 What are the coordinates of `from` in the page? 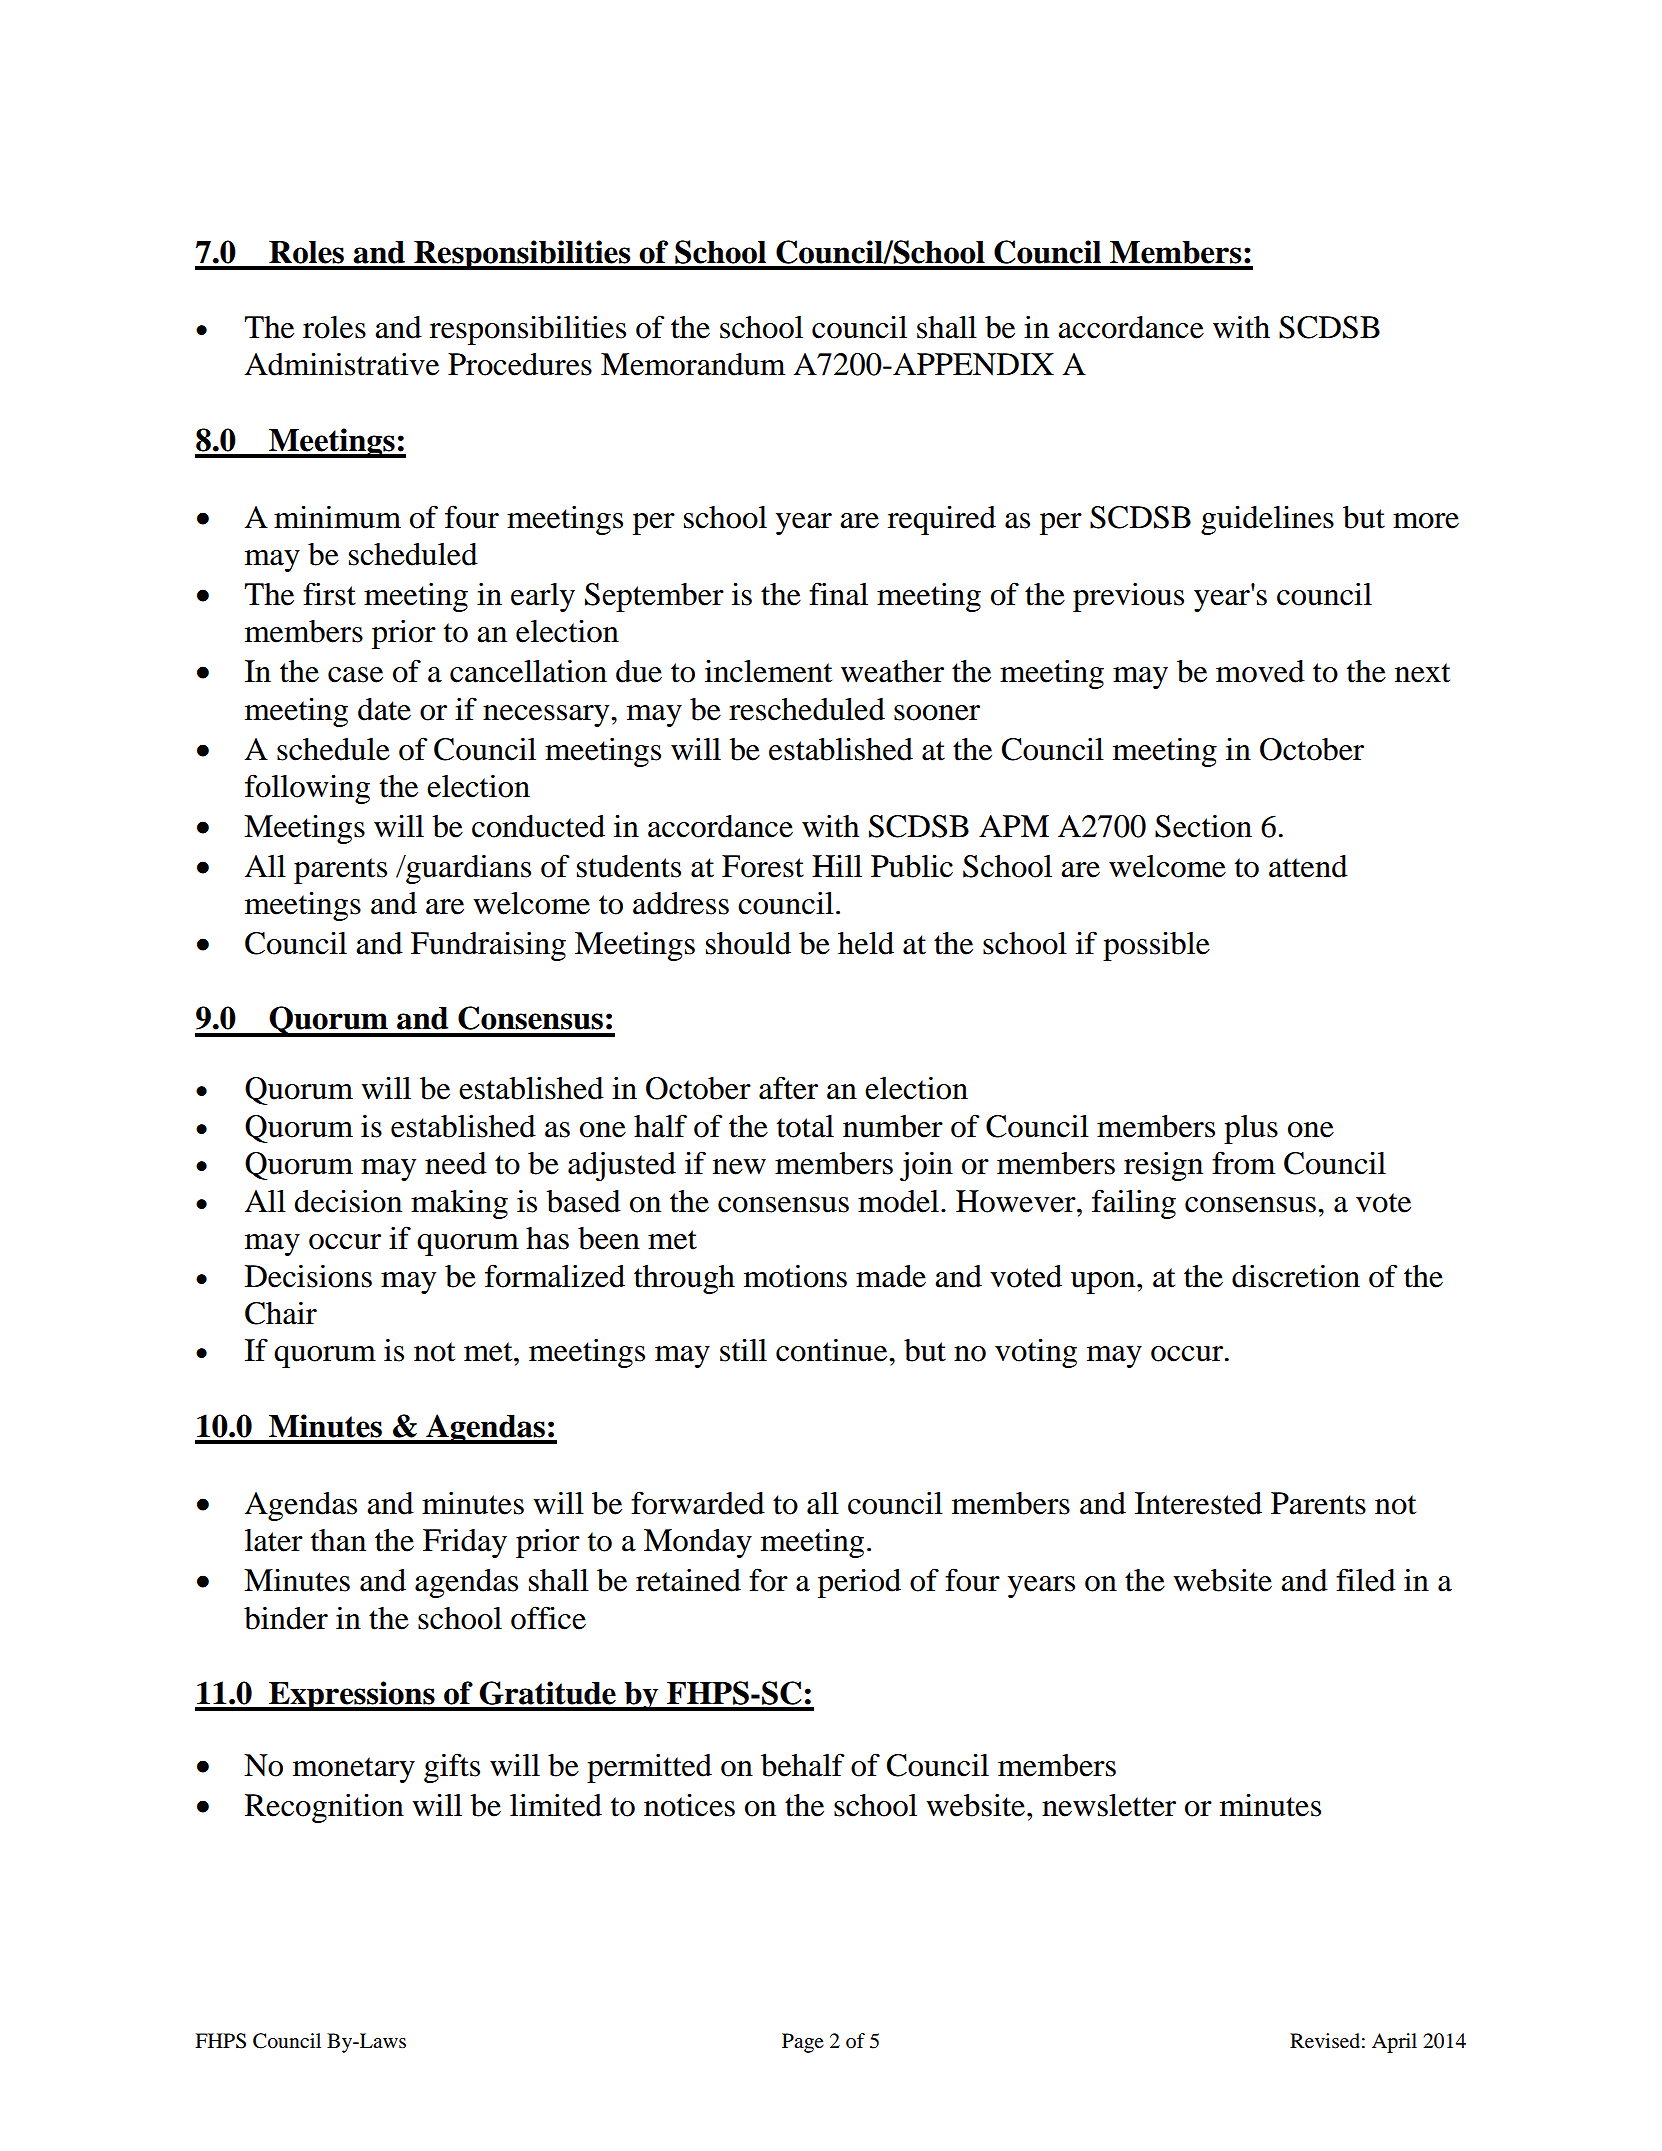 It's located at (1243, 1163).
